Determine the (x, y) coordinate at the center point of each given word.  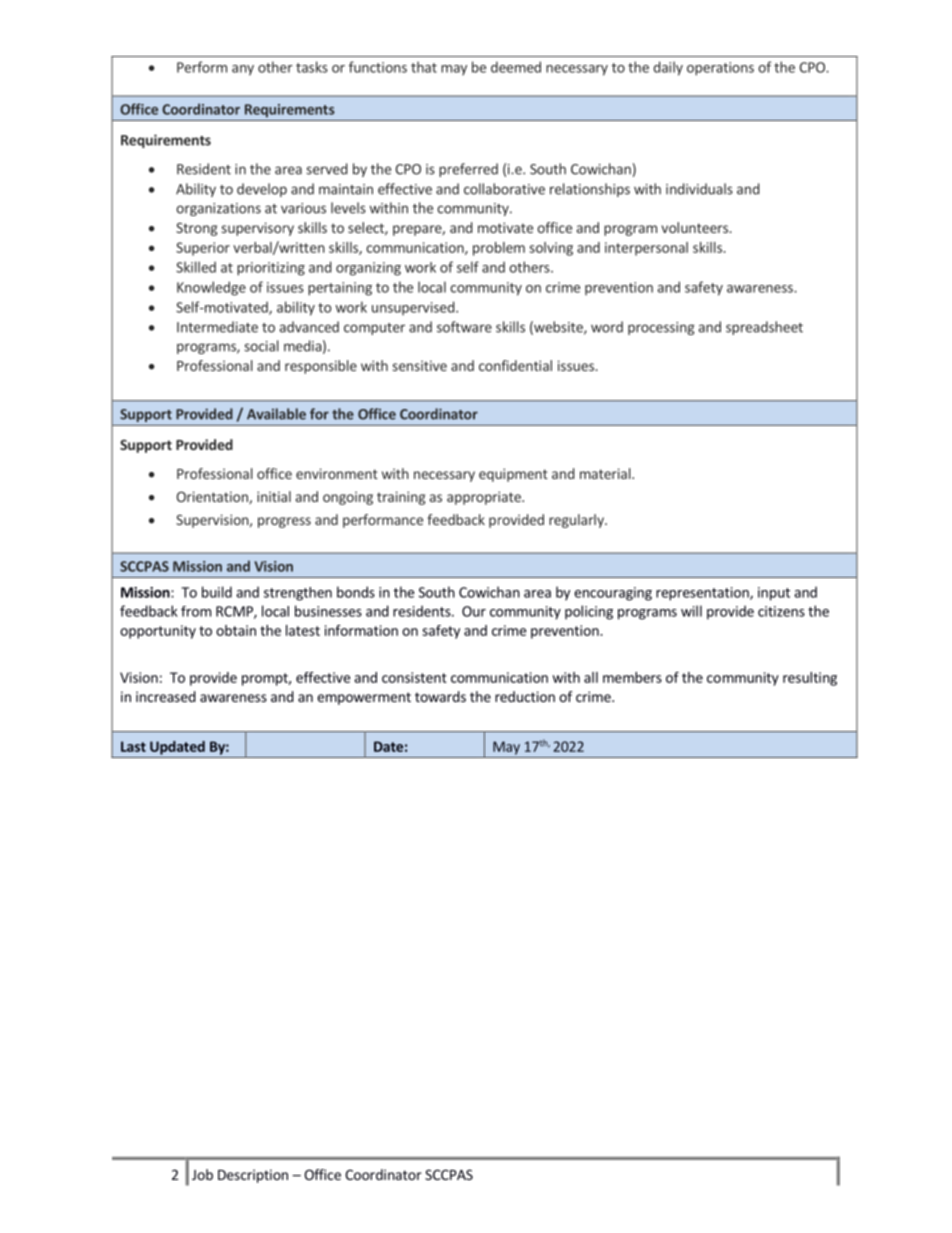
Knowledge (211, 288)
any (243, 70)
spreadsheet (764, 328)
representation (703, 594)
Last (133, 746)
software (464, 327)
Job (202, 1174)
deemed (516, 67)
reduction (525, 696)
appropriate (485, 498)
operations (720, 69)
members (632, 677)
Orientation (213, 497)
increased (166, 696)
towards (440, 696)
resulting (810, 679)
